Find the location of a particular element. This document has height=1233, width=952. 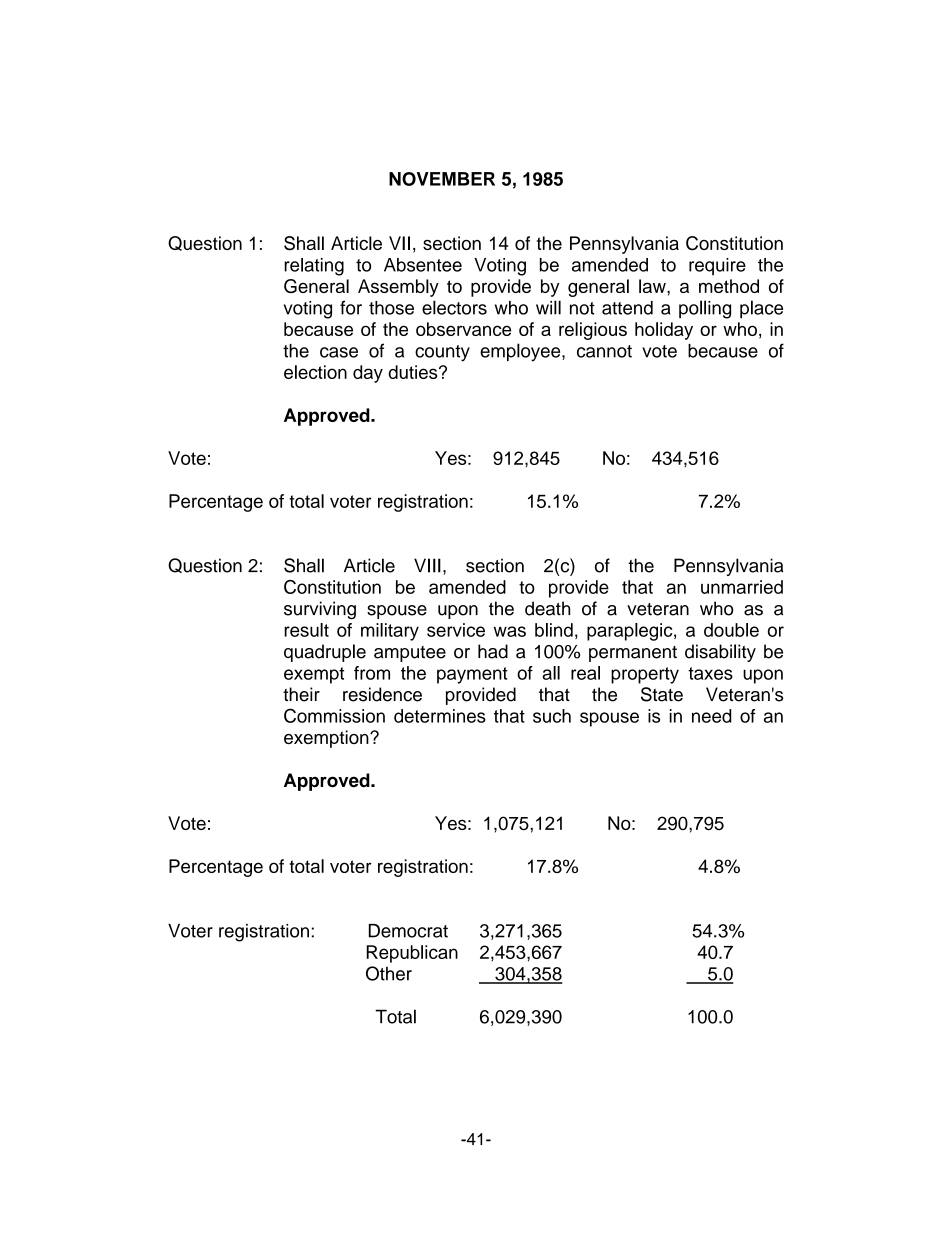

unmarried is located at coordinates (742, 587).
